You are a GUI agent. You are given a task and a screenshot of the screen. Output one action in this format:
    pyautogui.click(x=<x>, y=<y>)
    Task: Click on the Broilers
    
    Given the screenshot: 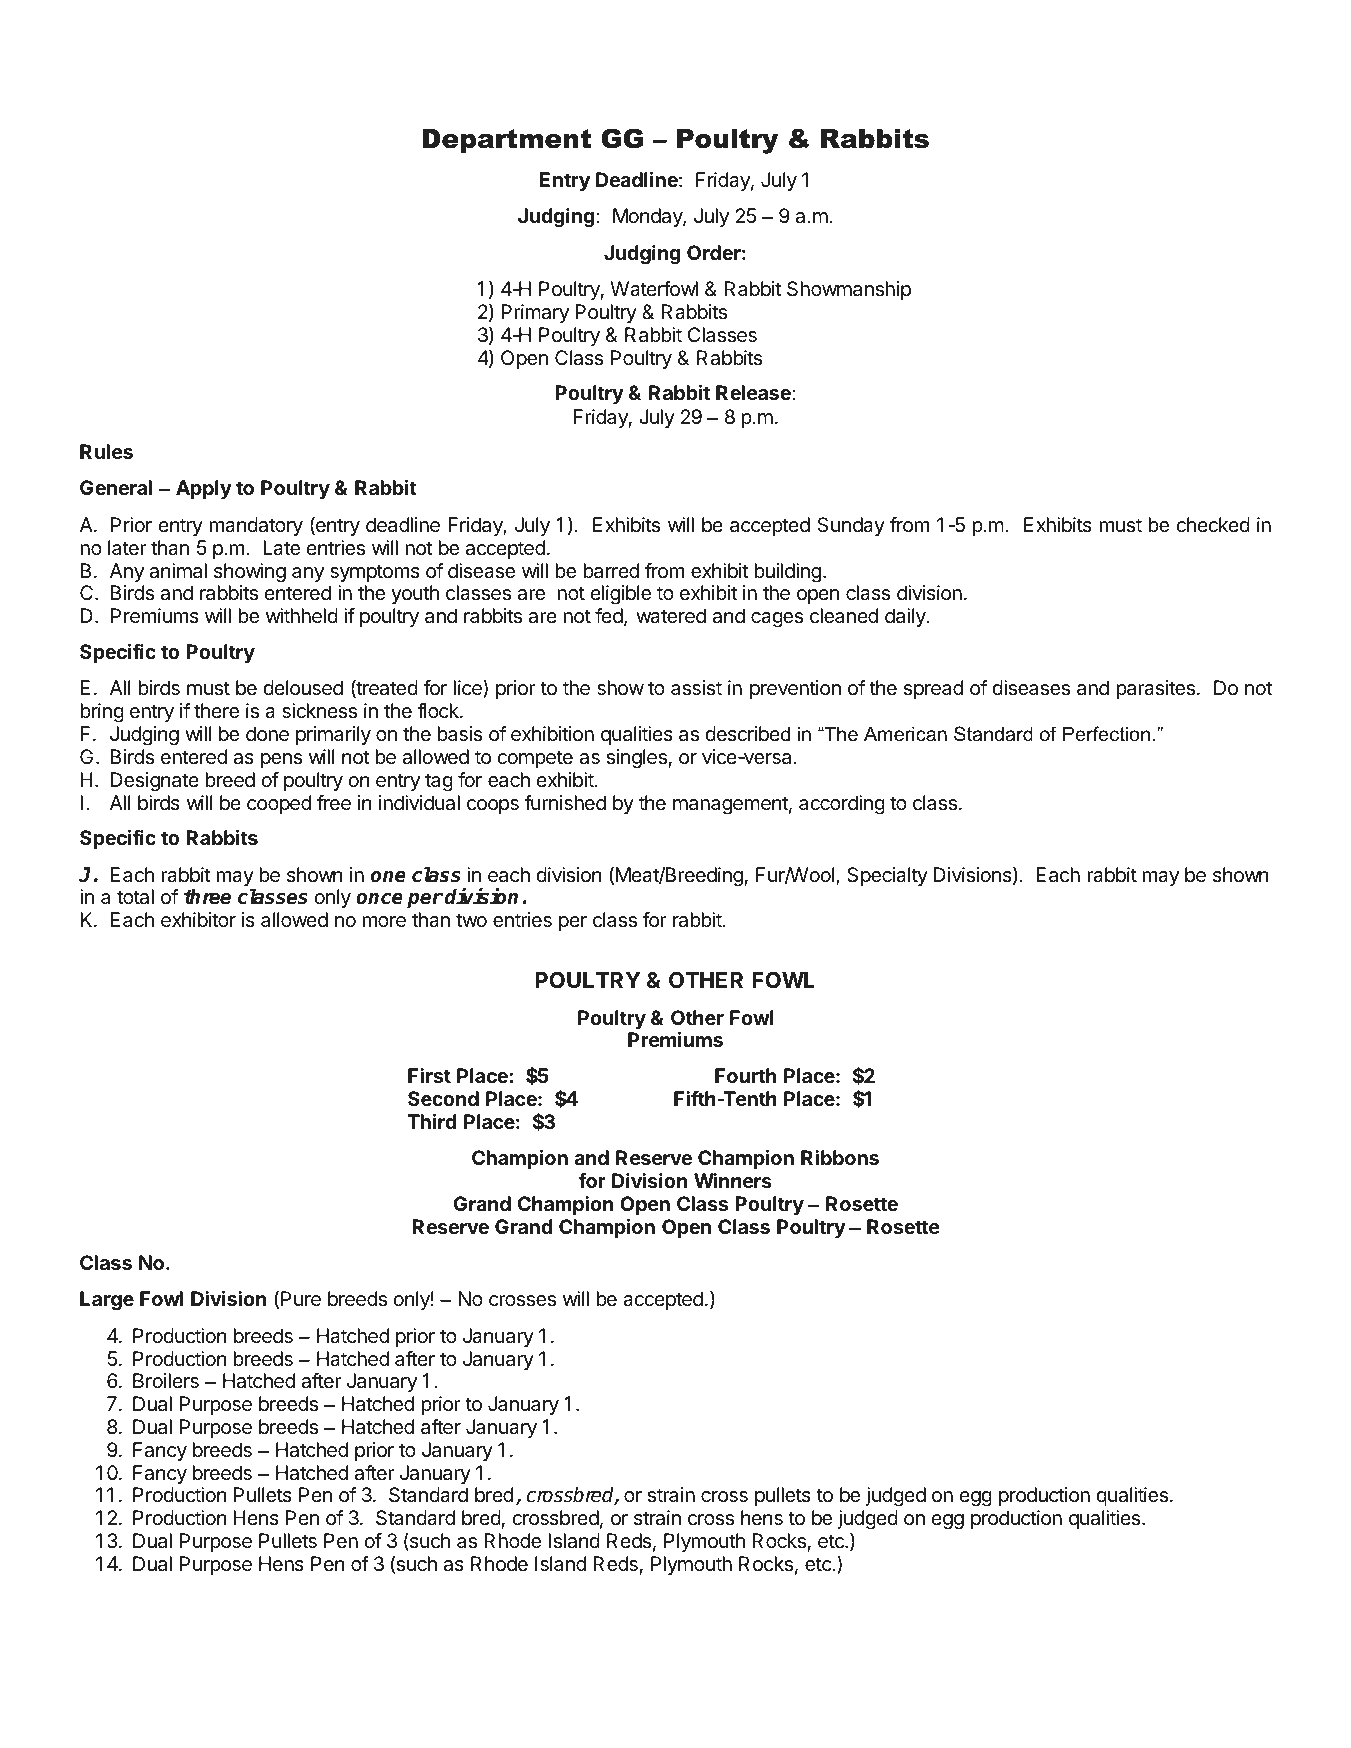 What is the action you would take?
    pyautogui.click(x=166, y=1381)
